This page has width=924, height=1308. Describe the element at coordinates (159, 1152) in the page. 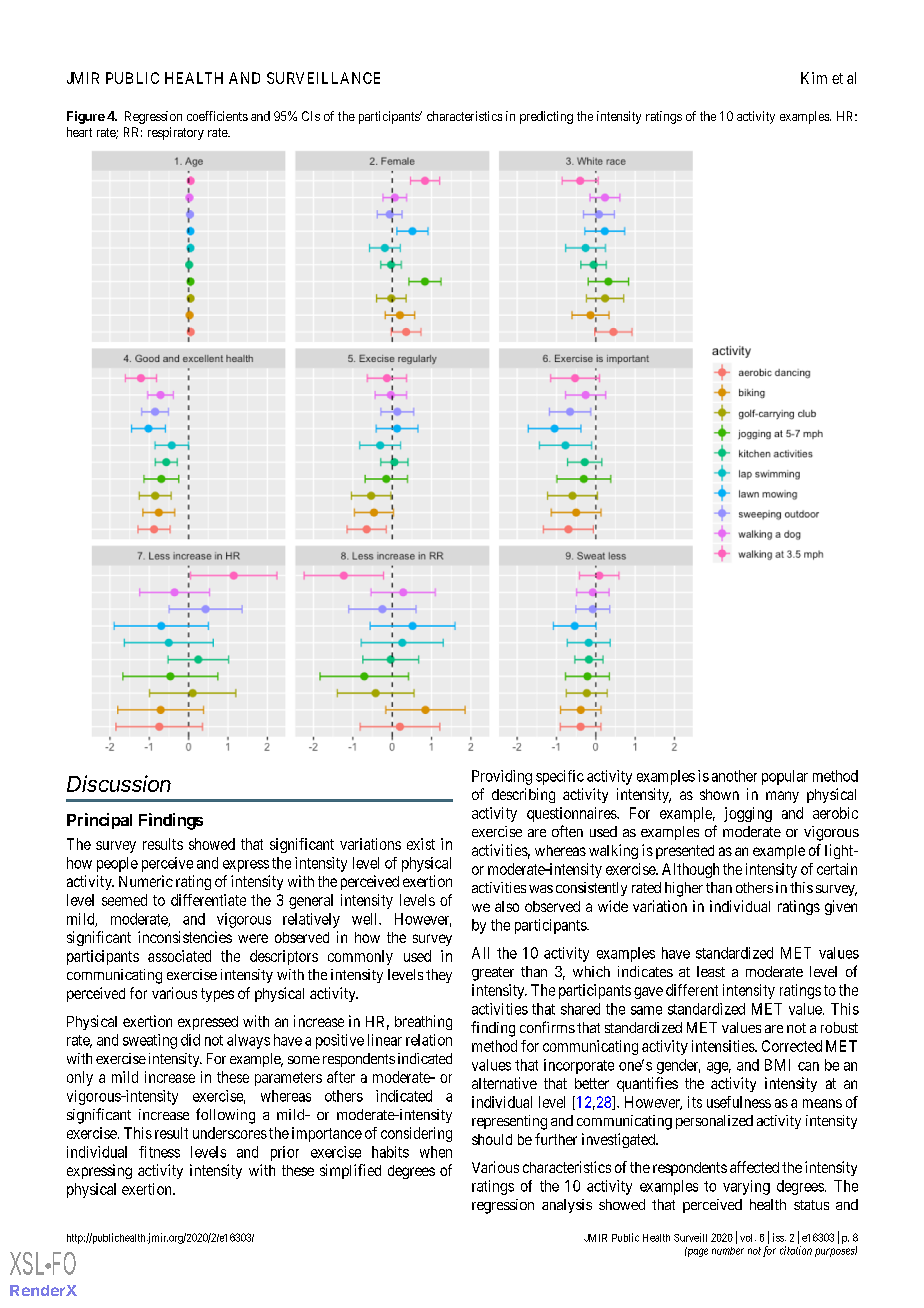

I see `fitness` at that location.
